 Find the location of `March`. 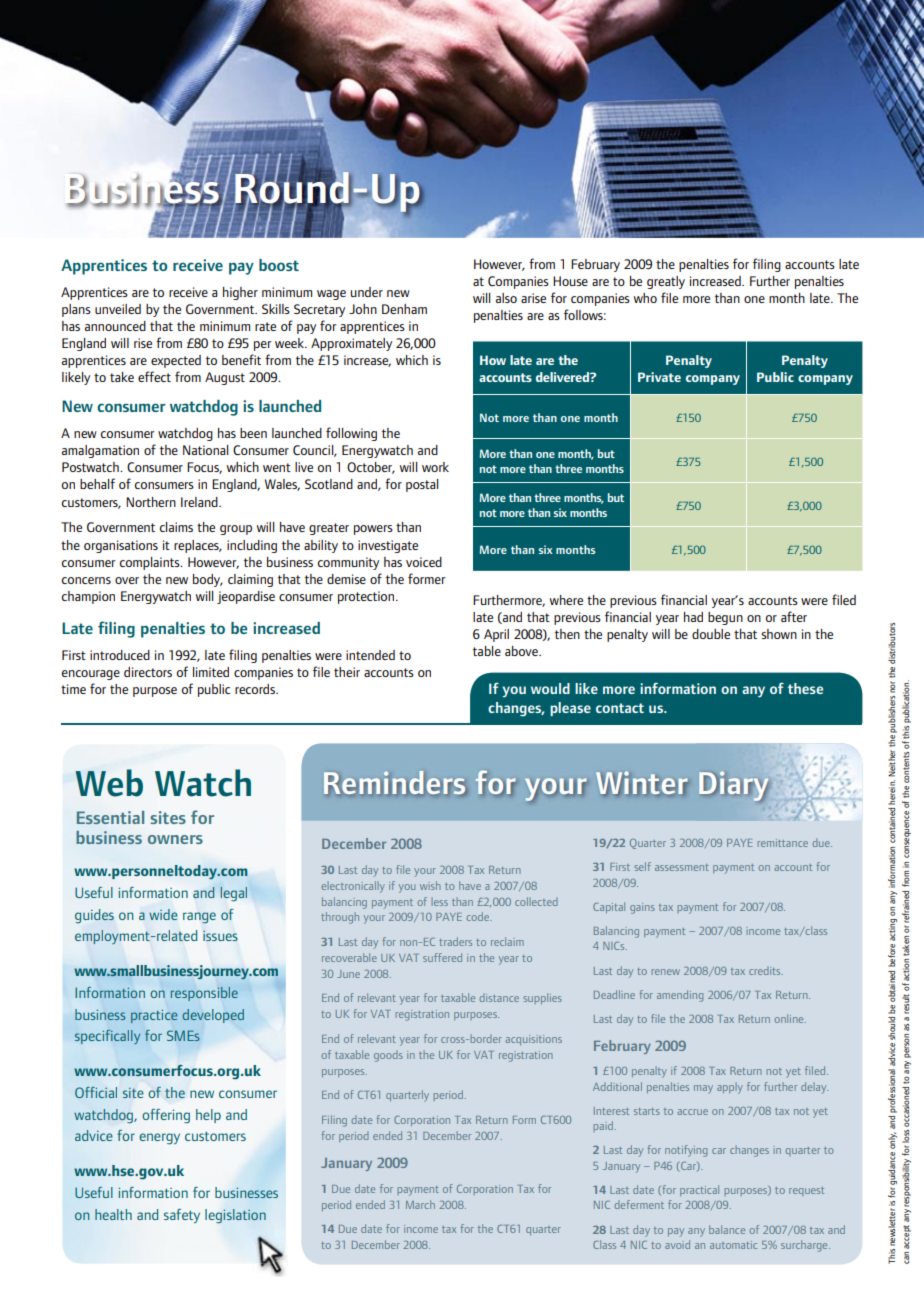

March is located at coordinates (420, 1204).
